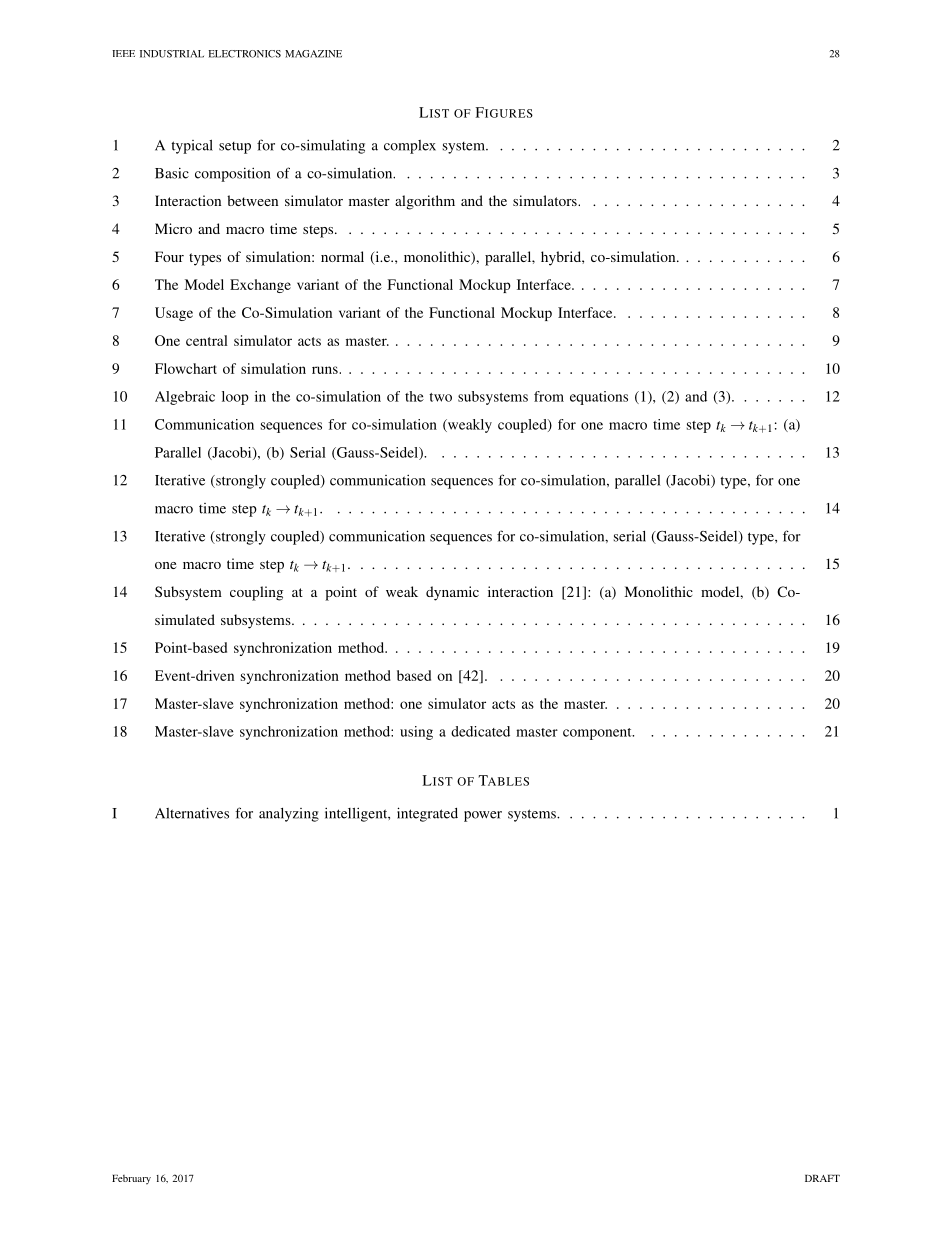 This document has width=952, height=1233. I want to click on two, so click(440, 397).
